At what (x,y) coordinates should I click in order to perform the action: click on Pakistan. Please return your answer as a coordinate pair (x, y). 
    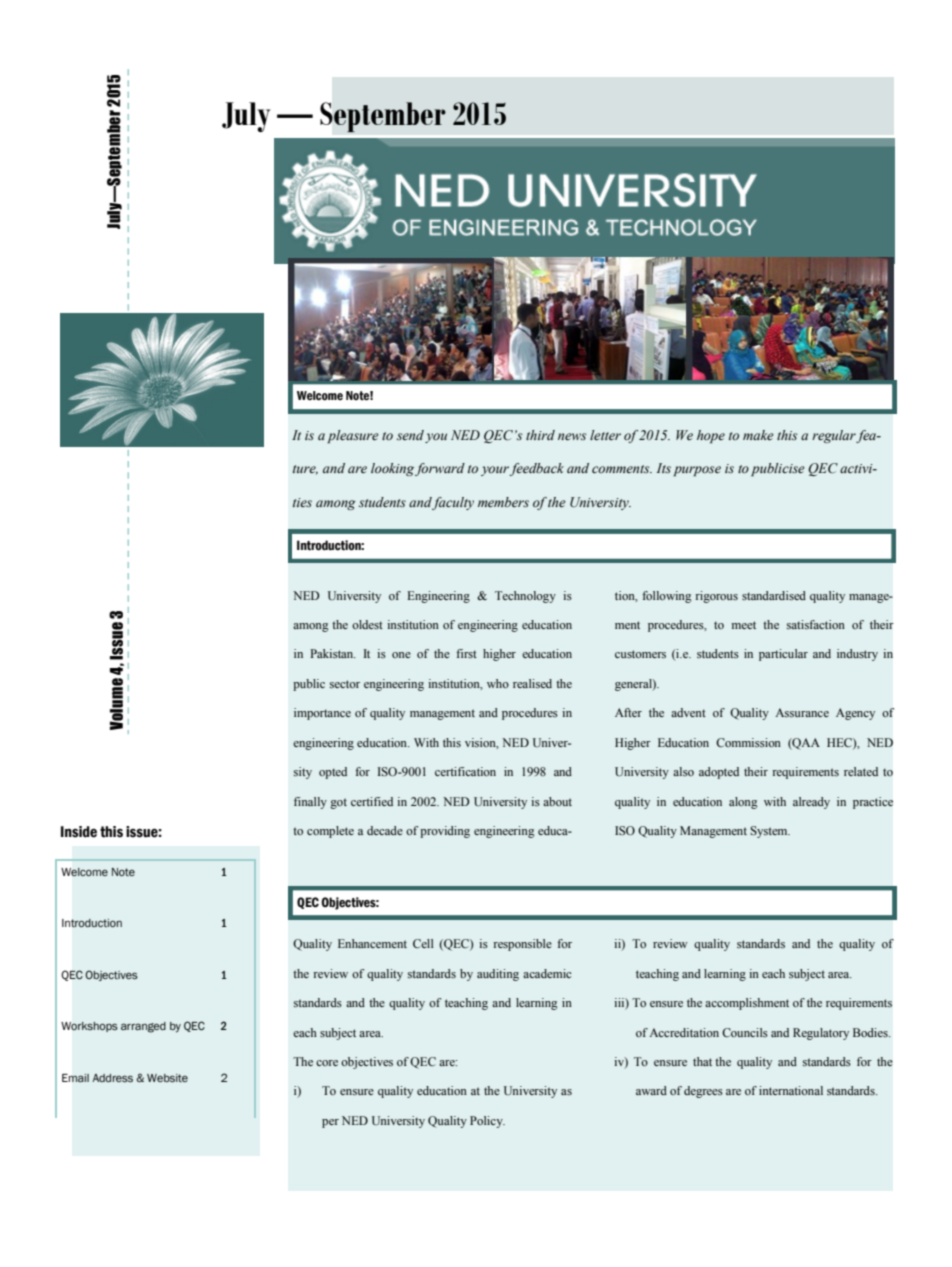
    Looking at the image, I should click on (333, 653).
